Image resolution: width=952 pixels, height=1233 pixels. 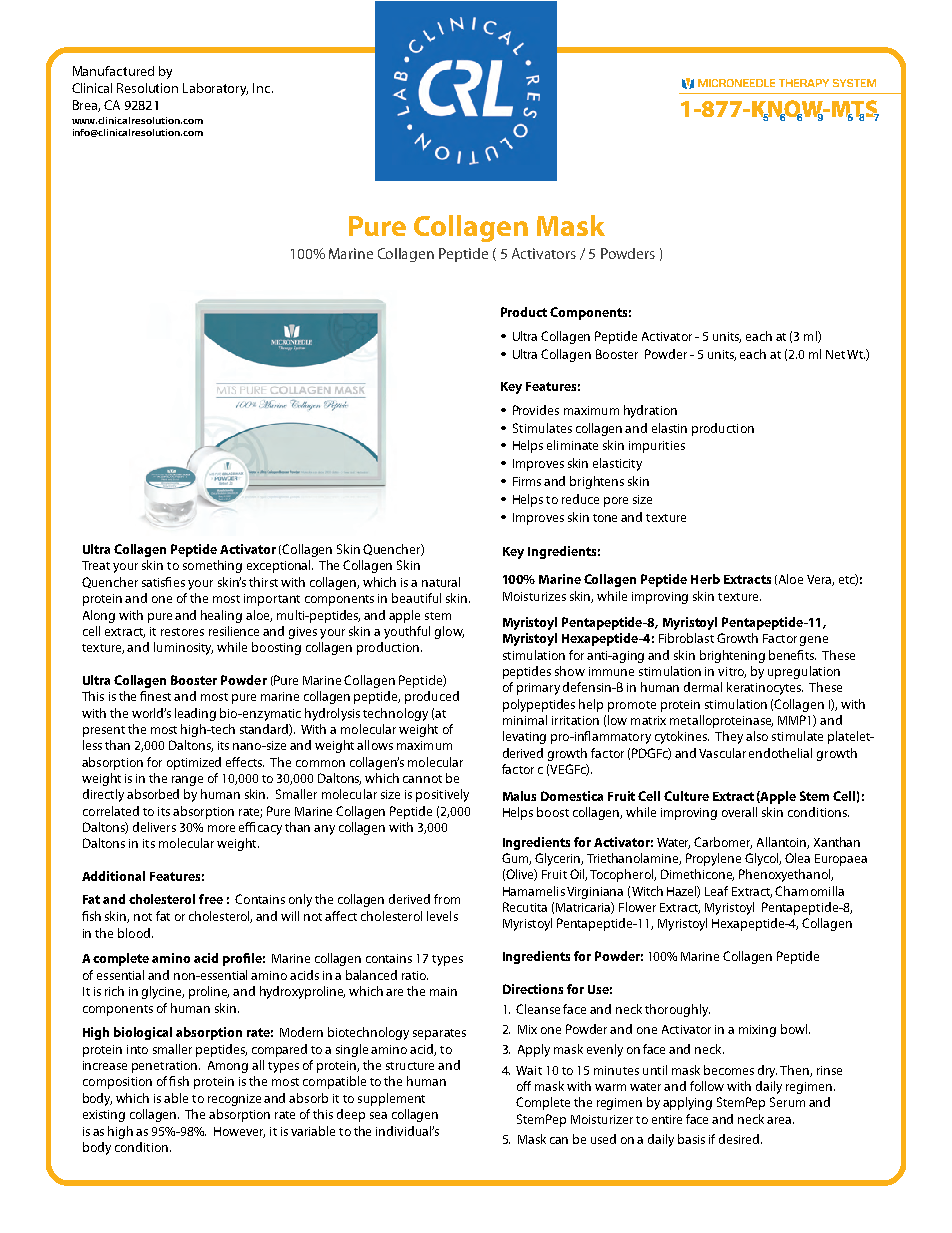 I want to click on supplement, so click(x=391, y=1099).
